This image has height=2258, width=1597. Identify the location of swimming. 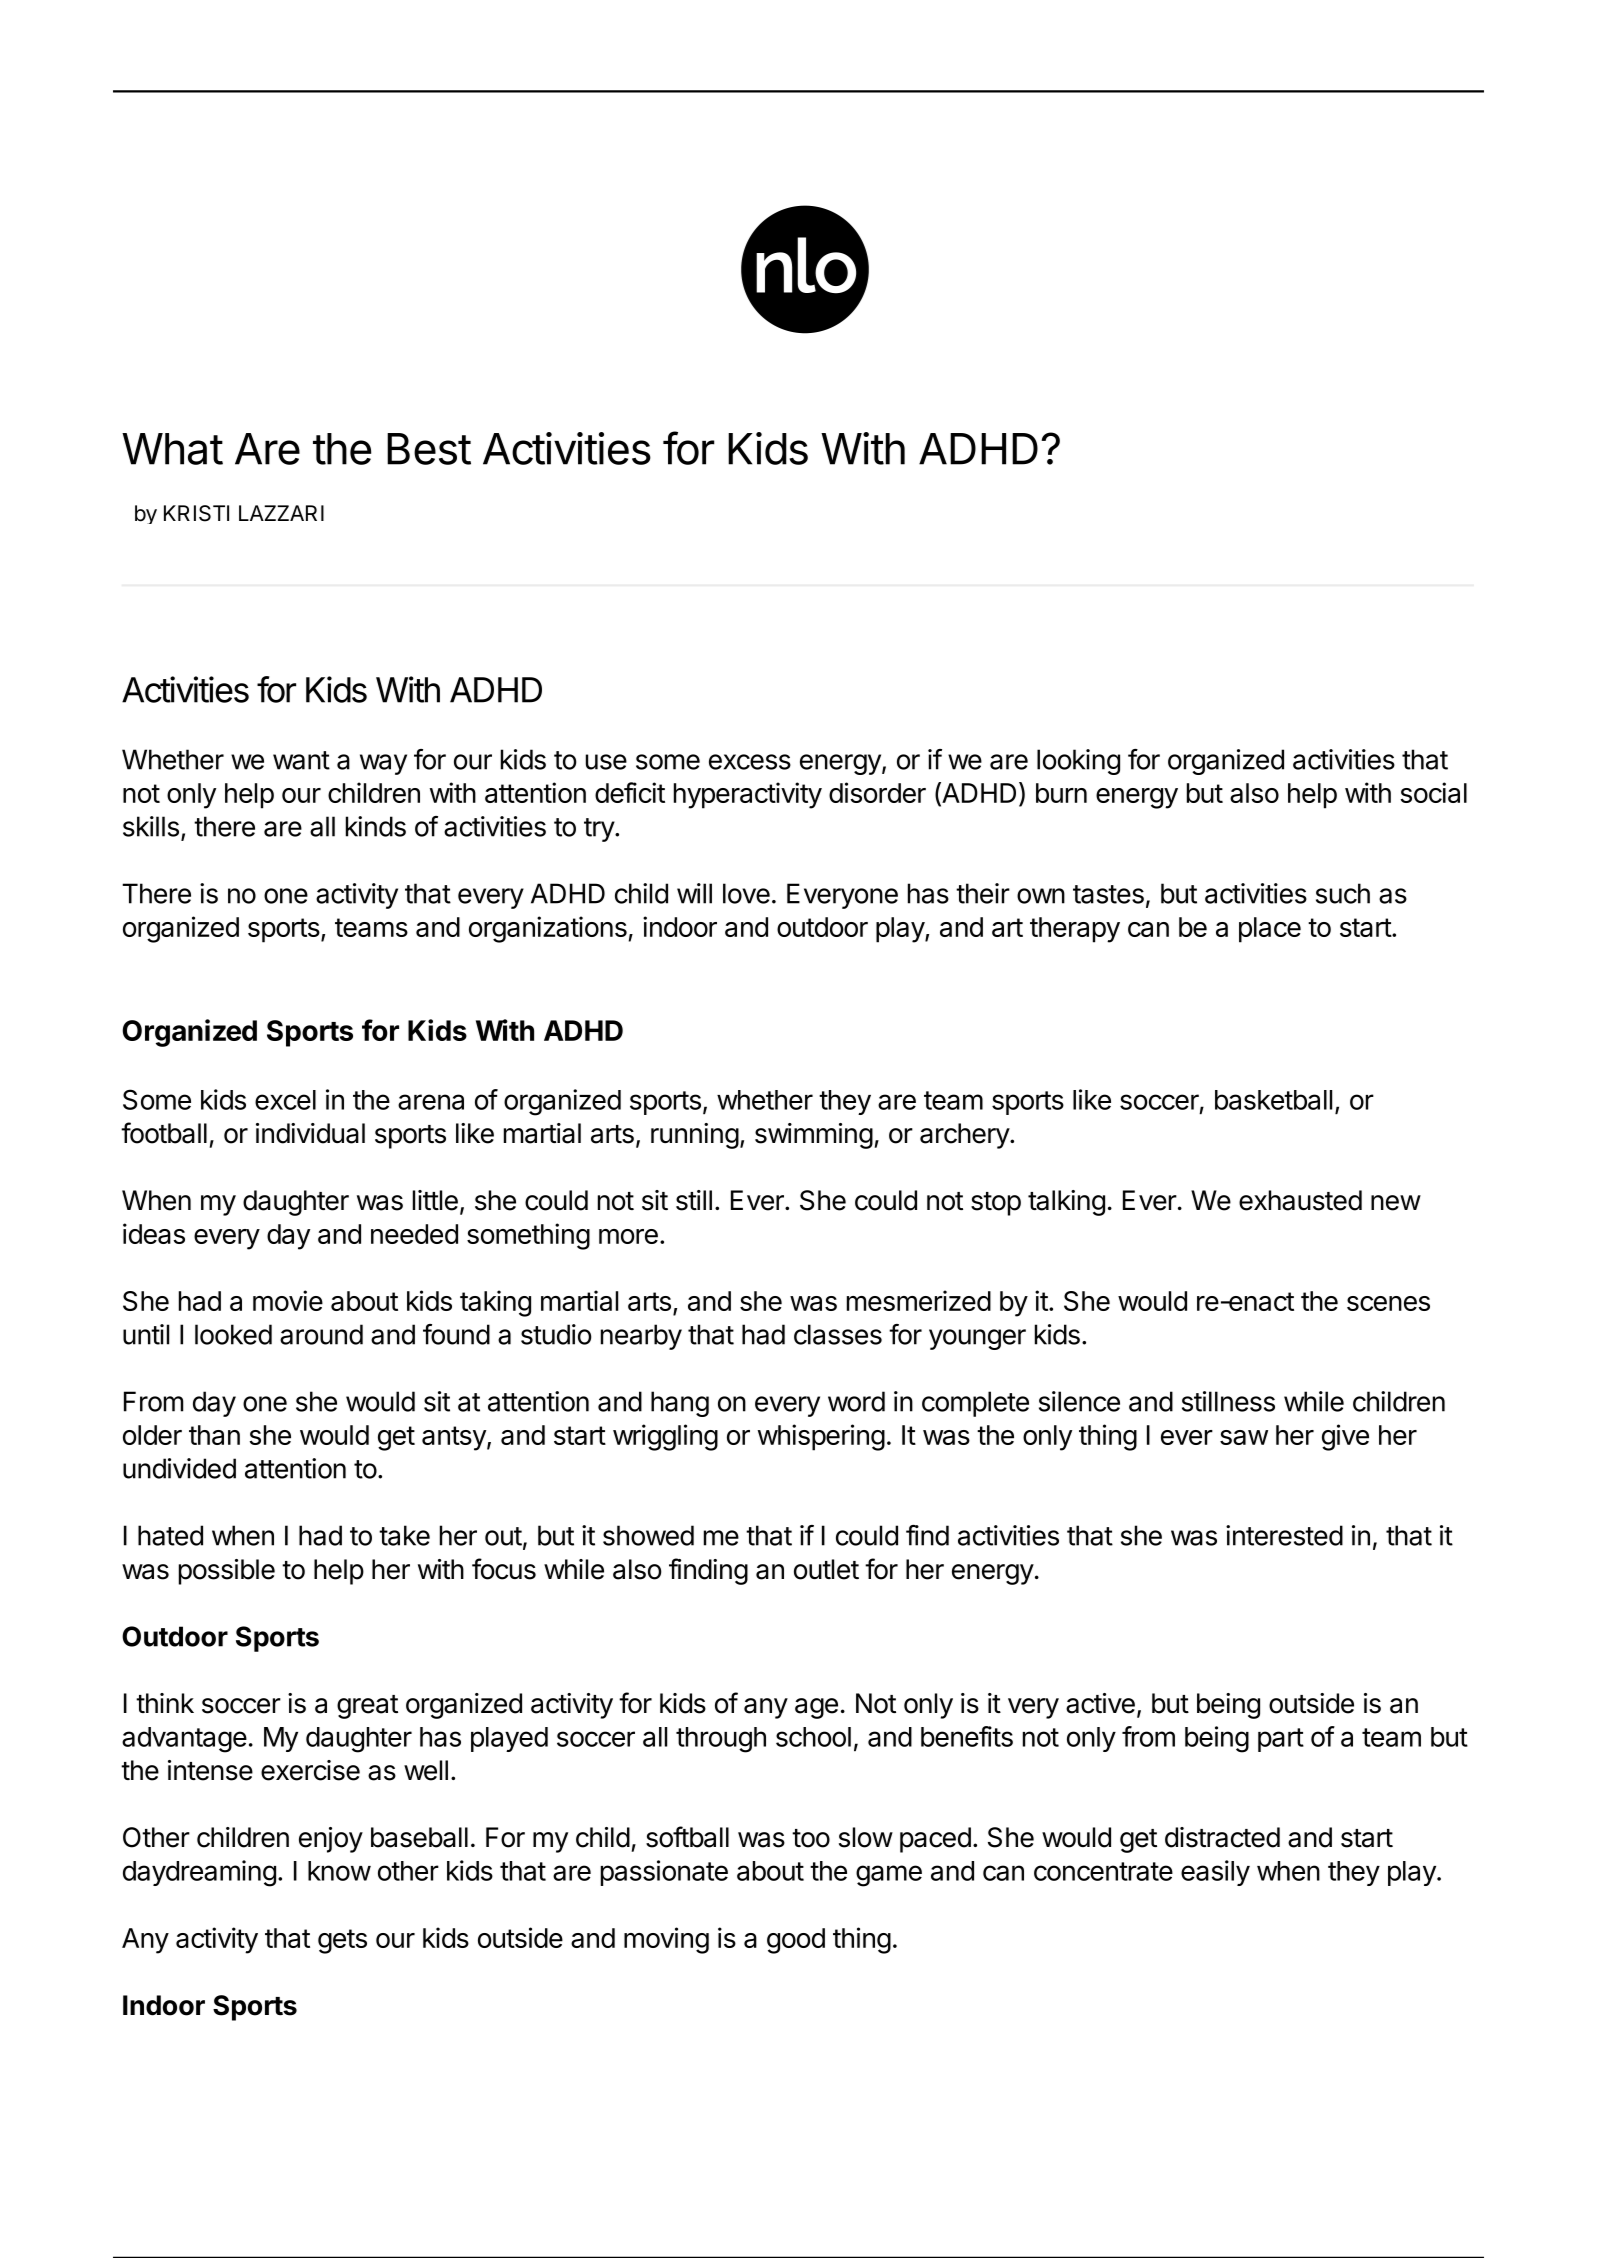
(814, 1136).
